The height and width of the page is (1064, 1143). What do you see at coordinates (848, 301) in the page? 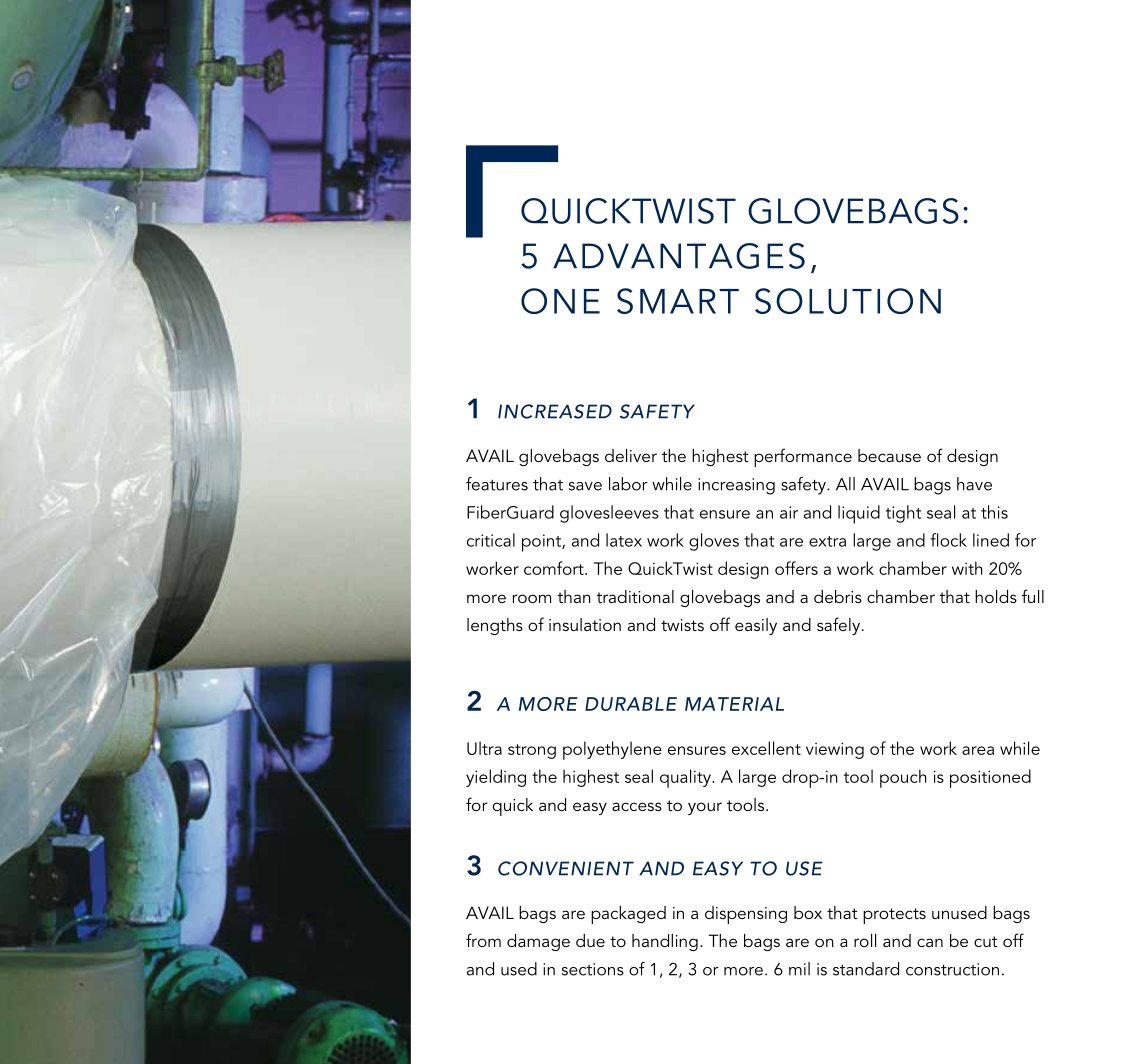
I see `SOLUTION` at bounding box center [848, 301].
